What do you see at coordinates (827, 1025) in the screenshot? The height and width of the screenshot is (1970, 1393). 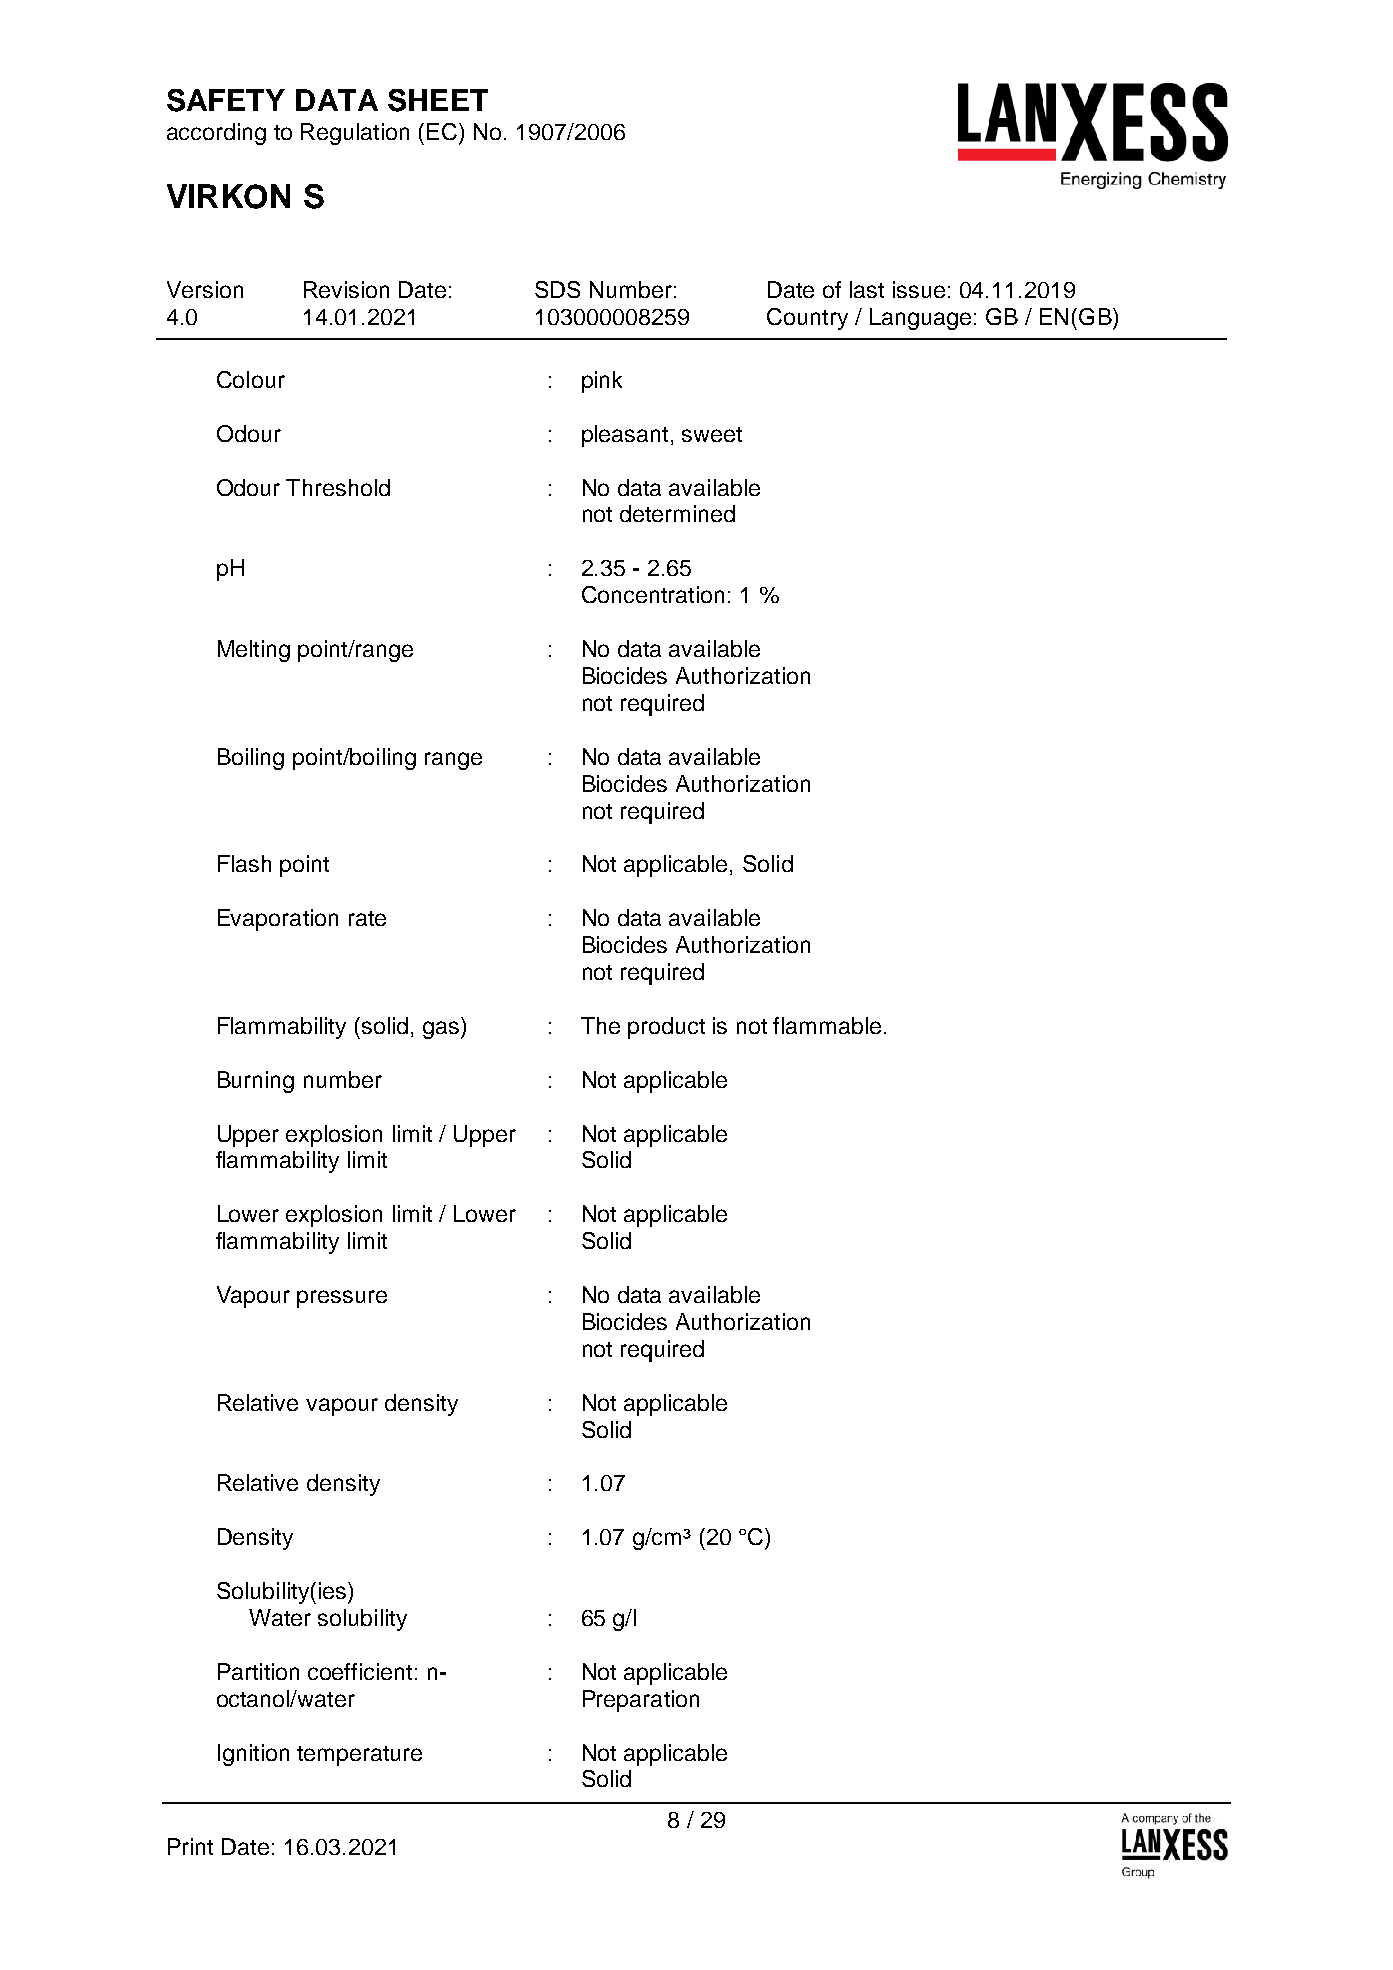 I see `flammable` at bounding box center [827, 1025].
